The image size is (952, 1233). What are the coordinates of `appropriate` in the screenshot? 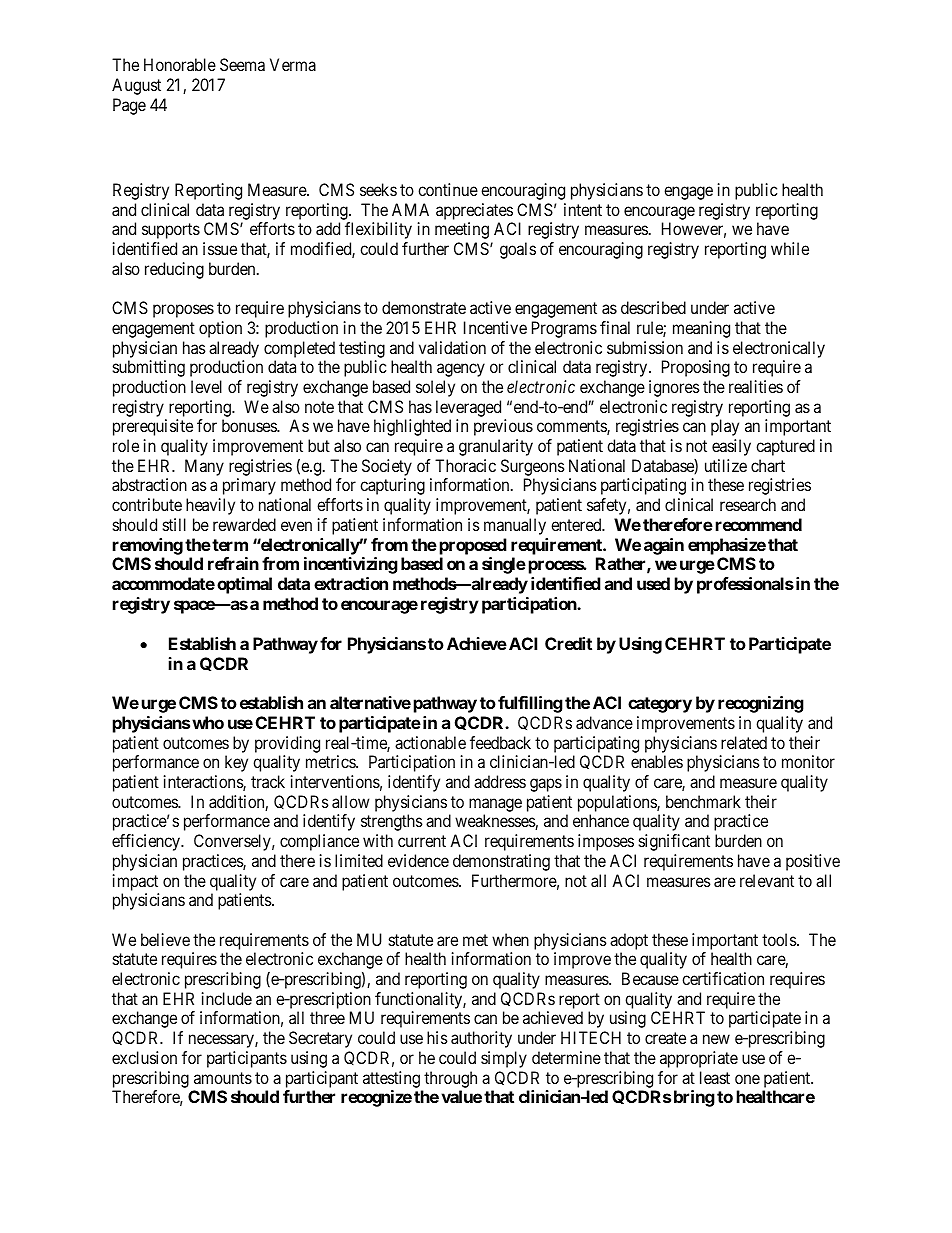 It's located at (699, 1059).
